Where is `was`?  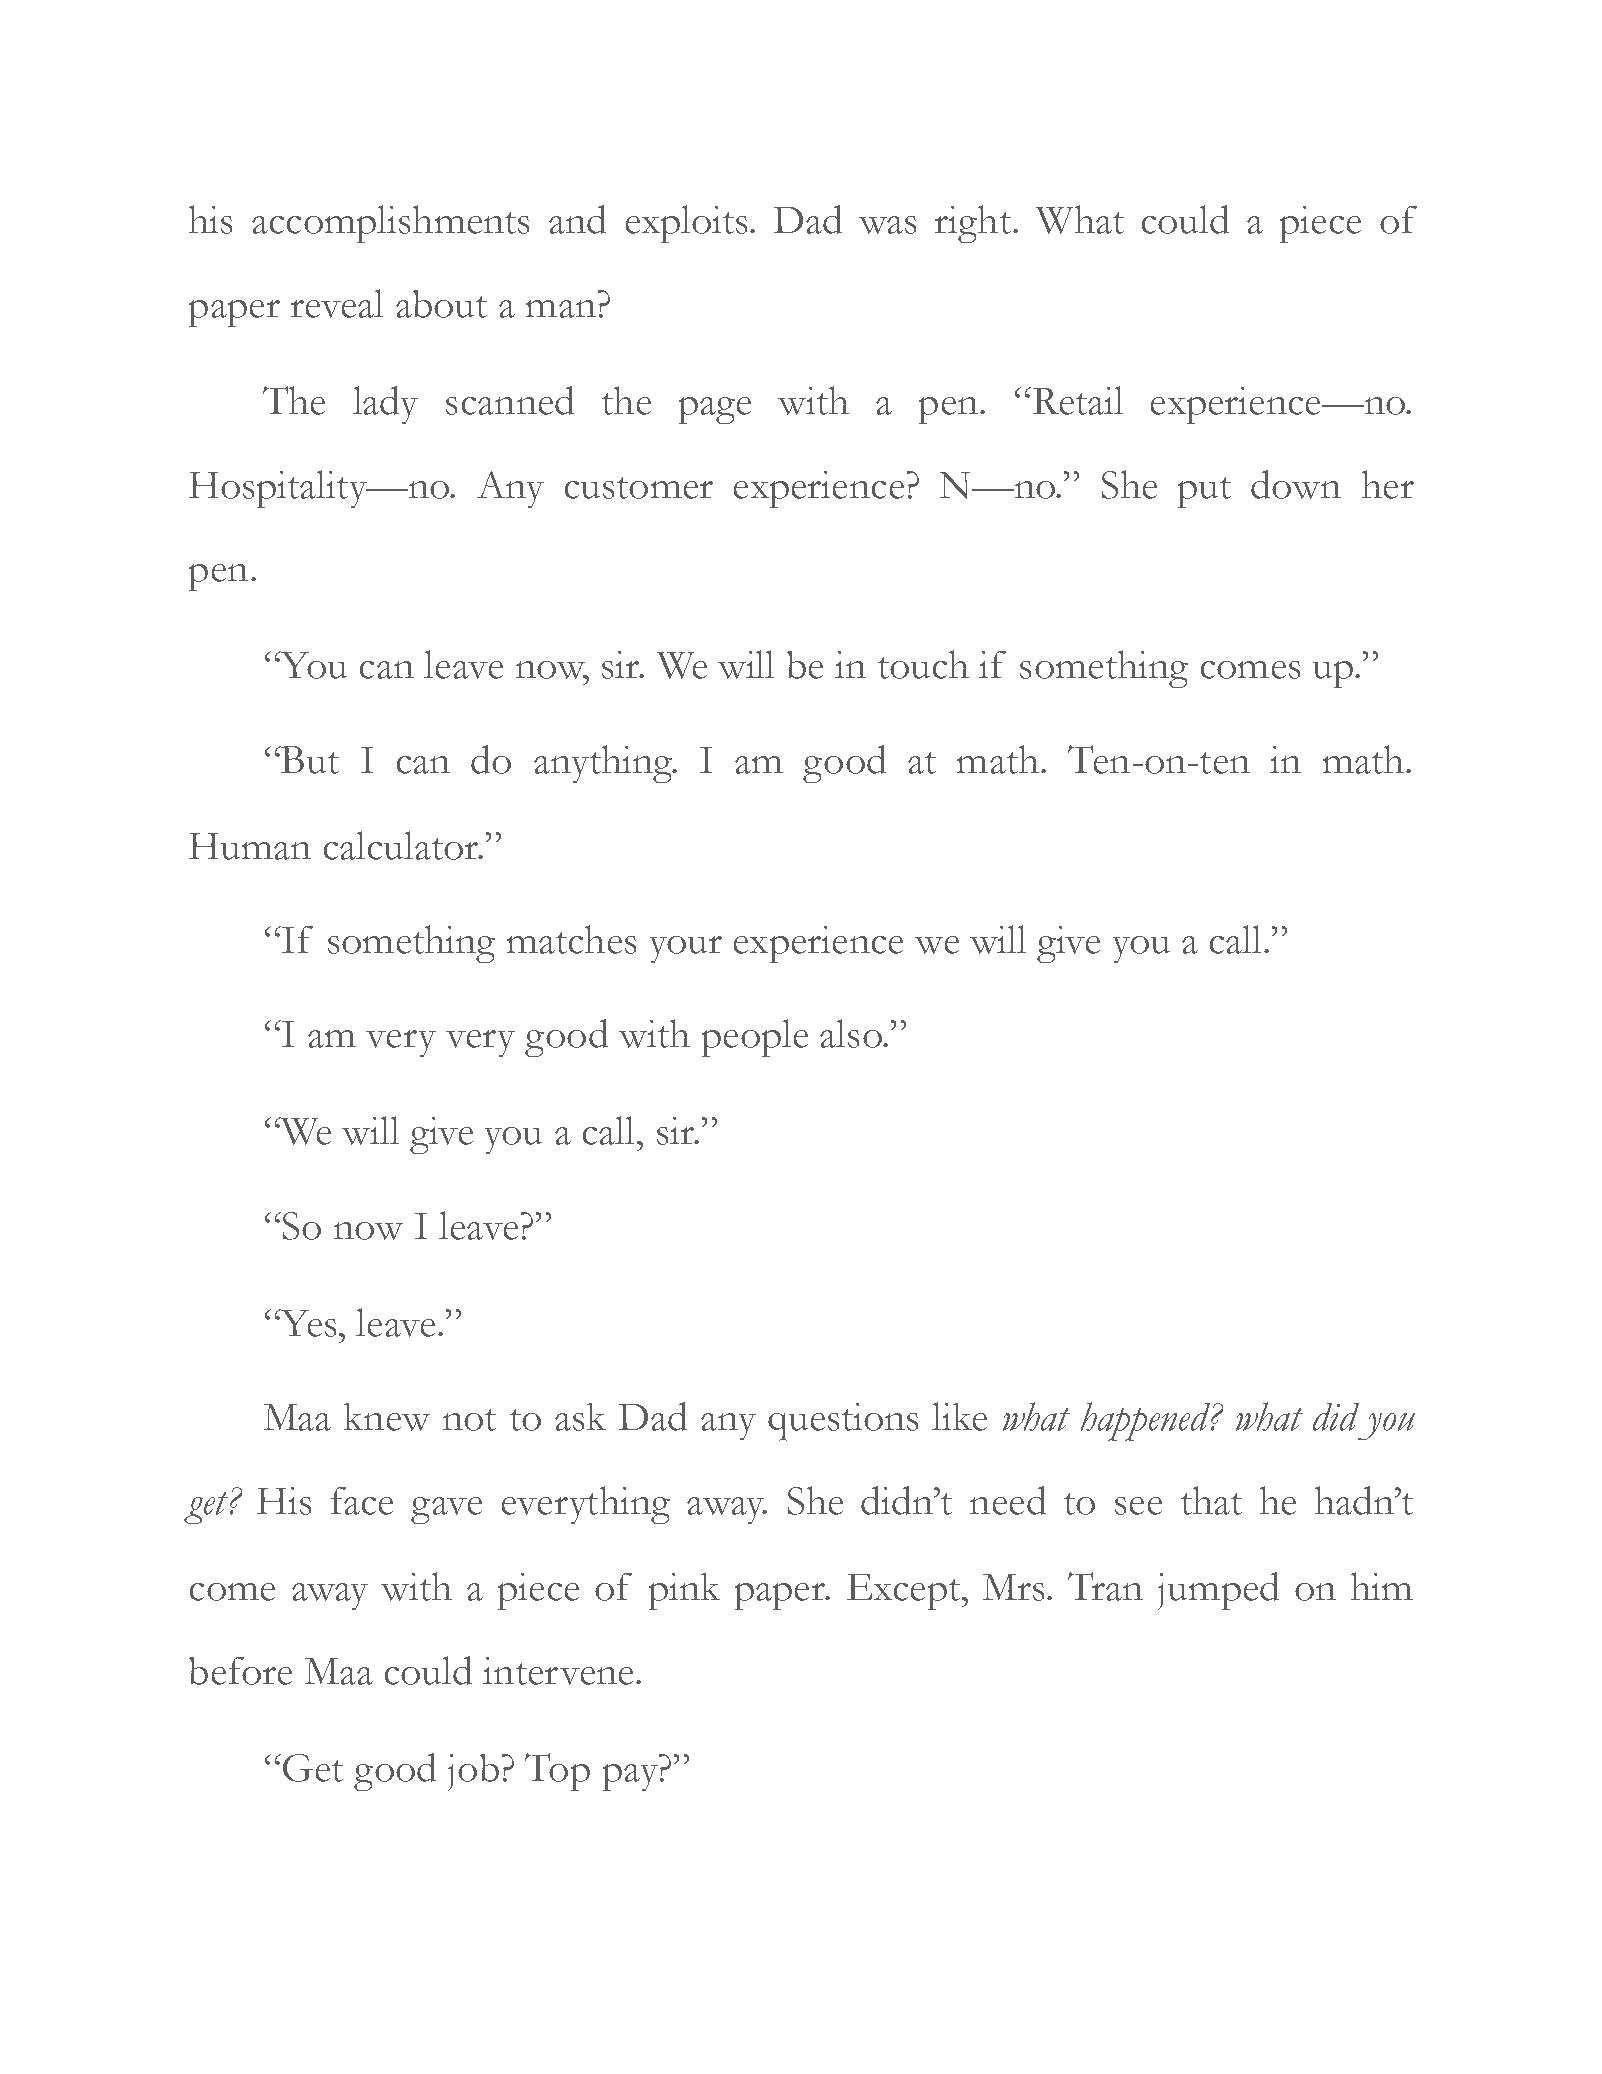
was is located at coordinates (887, 225).
